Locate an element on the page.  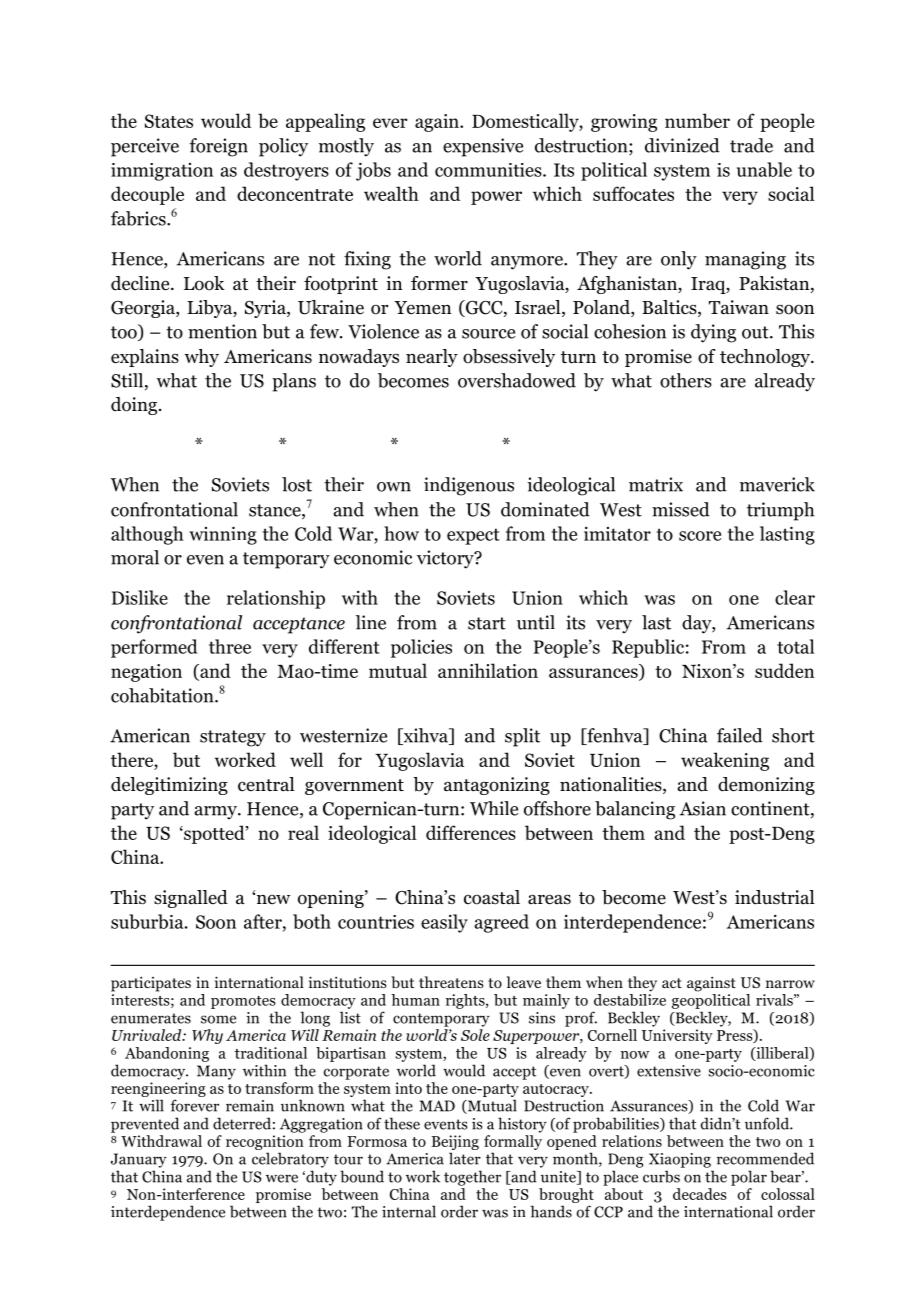
expensive is located at coordinates (483, 147).
